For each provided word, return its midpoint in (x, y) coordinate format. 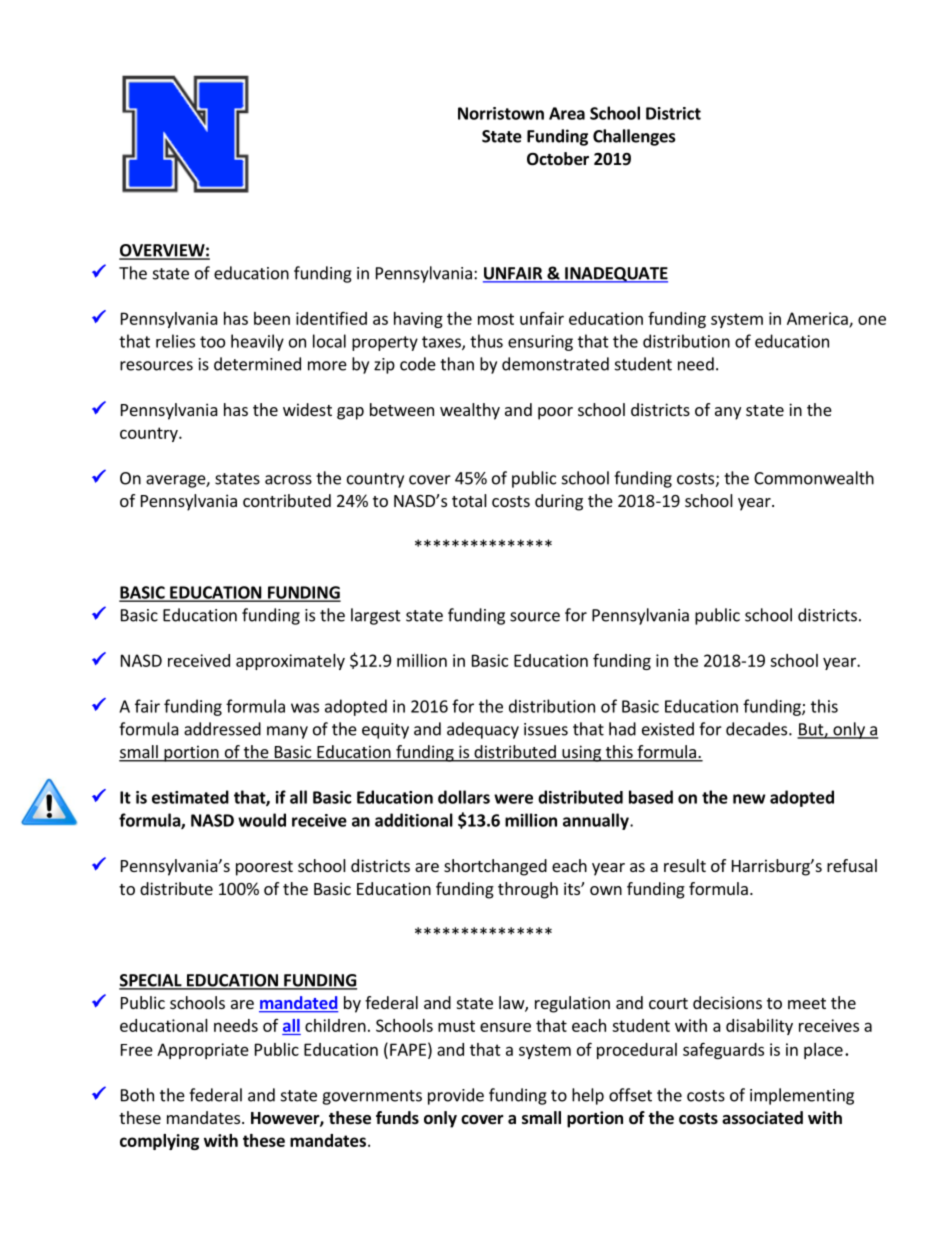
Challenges (634, 137)
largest (376, 616)
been (272, 318)
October (558, 159)
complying (159, 1142)
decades (758, 729)
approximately (290, 662)
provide (456, 1096)
